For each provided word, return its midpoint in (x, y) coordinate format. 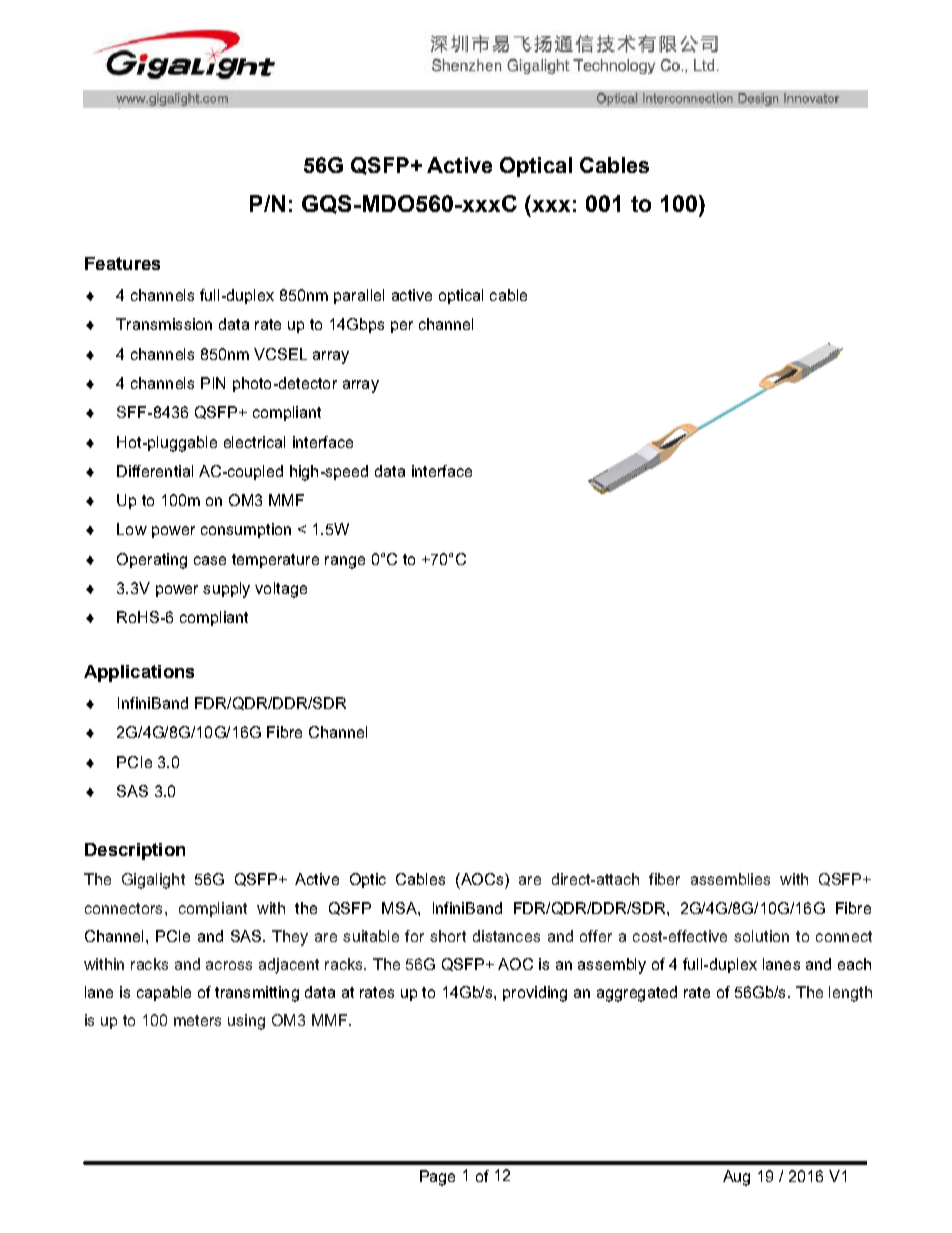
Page (437, 1178)
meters (197, 1020)
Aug (736, 1178)
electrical (254, 442)
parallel (359, 296)
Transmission (164, 324)
